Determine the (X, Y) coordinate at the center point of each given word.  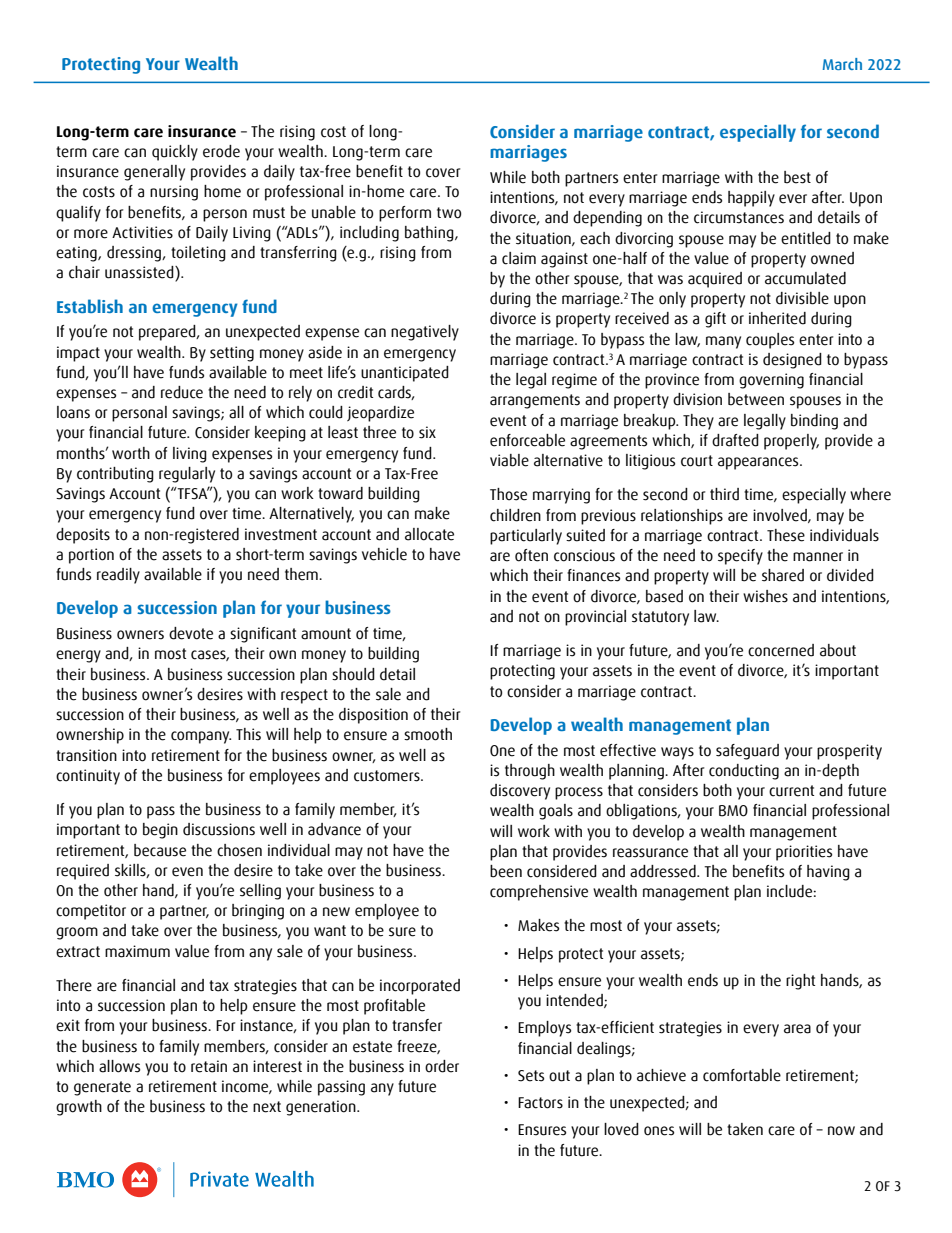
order (442, 1066)
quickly (175, 153)
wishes (765, 596)
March (842, 64)
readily (118, 576)
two (449, 213)
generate (102, 1088)
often (531, 555)
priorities (804, 853)
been (506, 871)
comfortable (742, 1075)
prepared (168, 333)
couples (770, 341)
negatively (425, 333)
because (160, 850)
